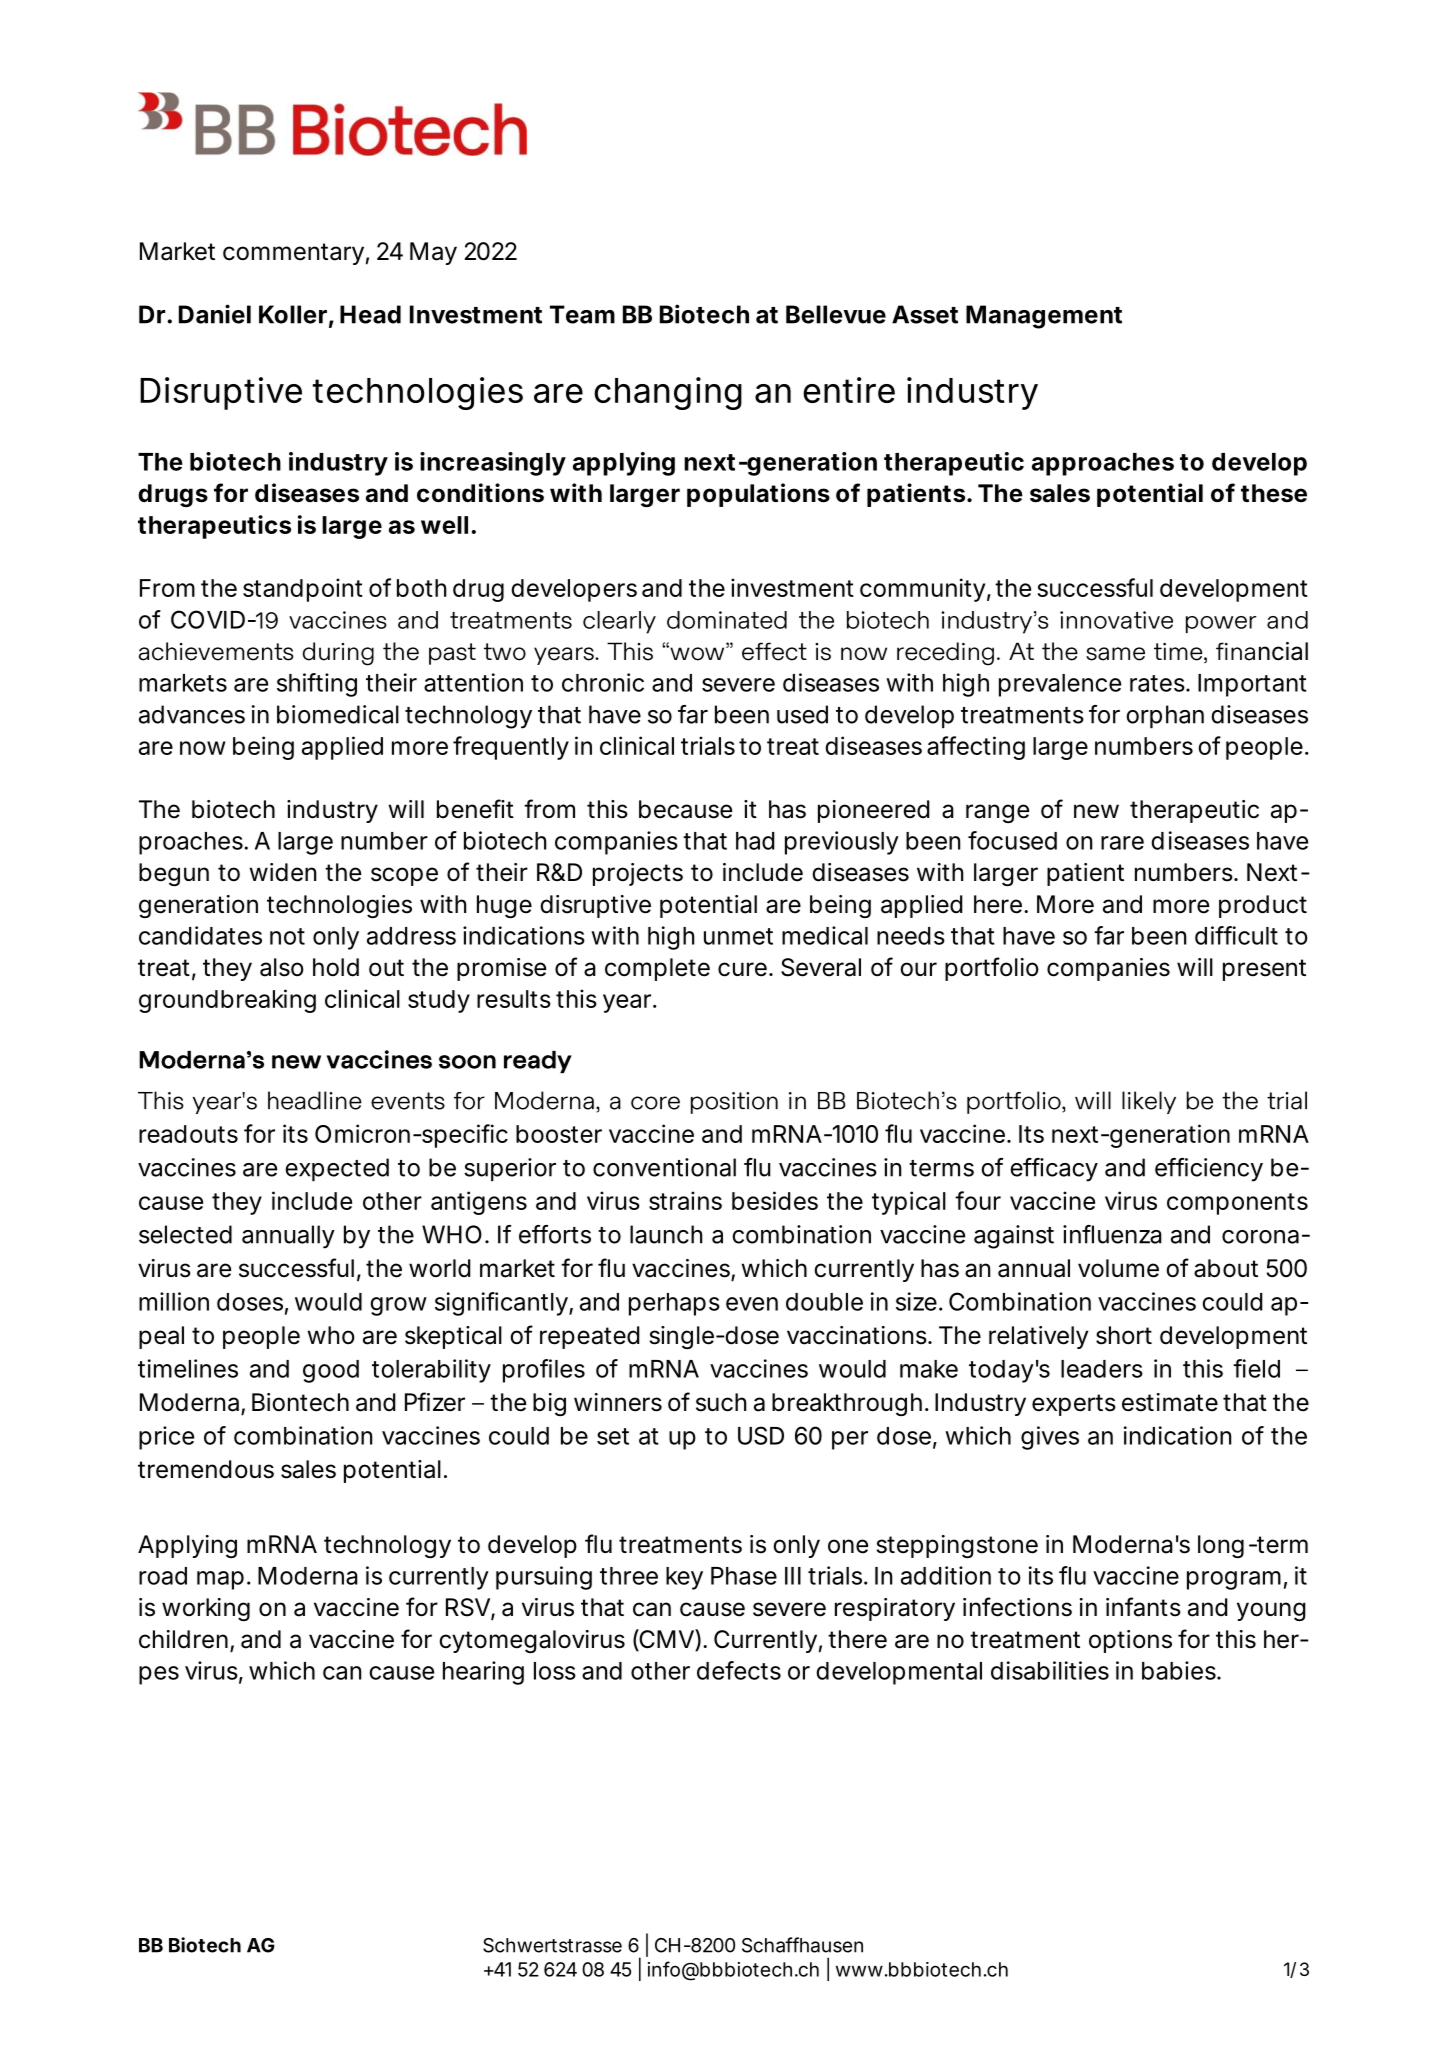 The image size is (1447, 2046). Describe the element at coordinates (1252, 685) in the screenshot. I see `Important` at that location.
